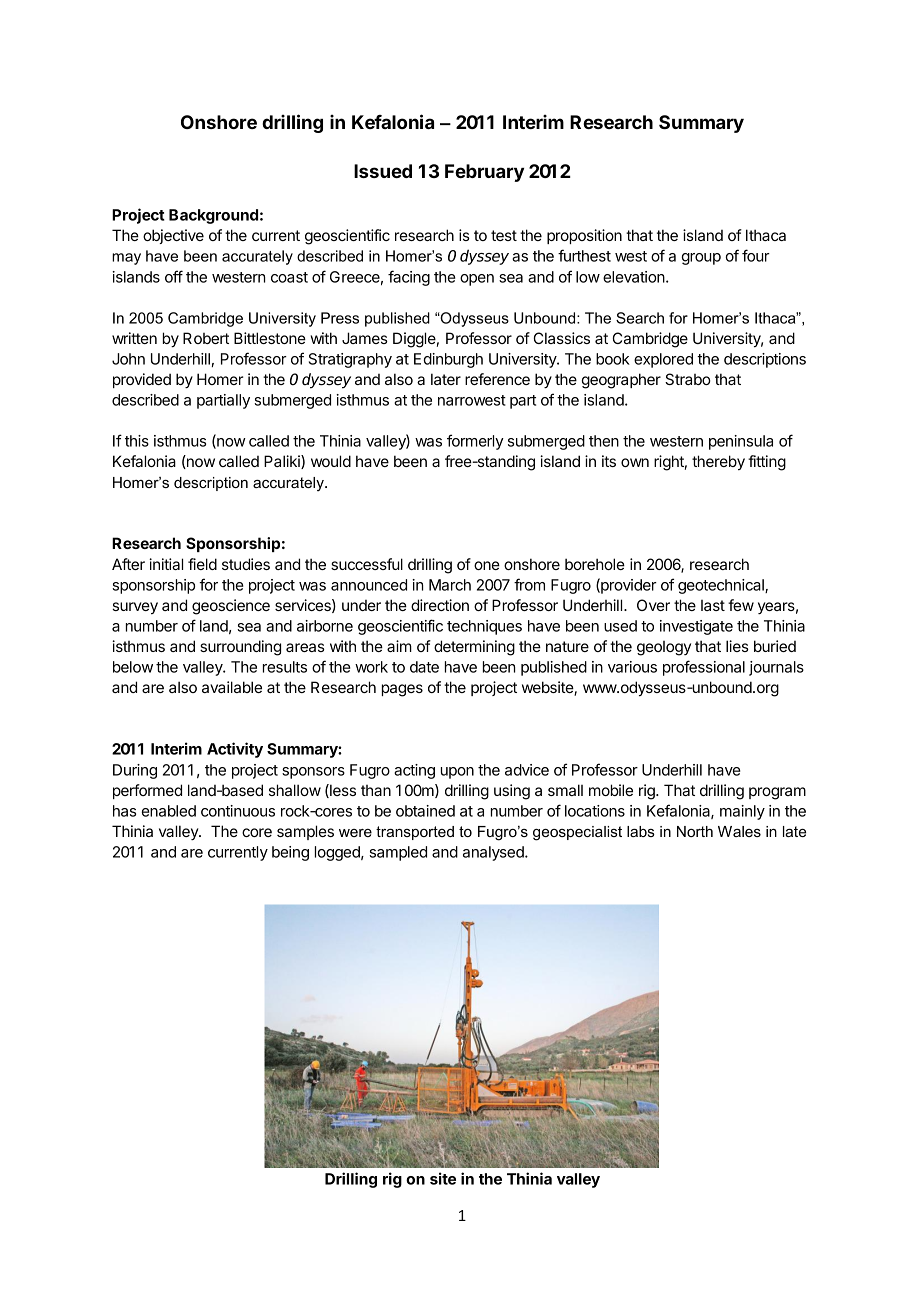 Image resolution: width=924 pixels, height=1308 pixels. Describe the element at coordinates (718, 462) in the image. I see `thereby` at that location.
